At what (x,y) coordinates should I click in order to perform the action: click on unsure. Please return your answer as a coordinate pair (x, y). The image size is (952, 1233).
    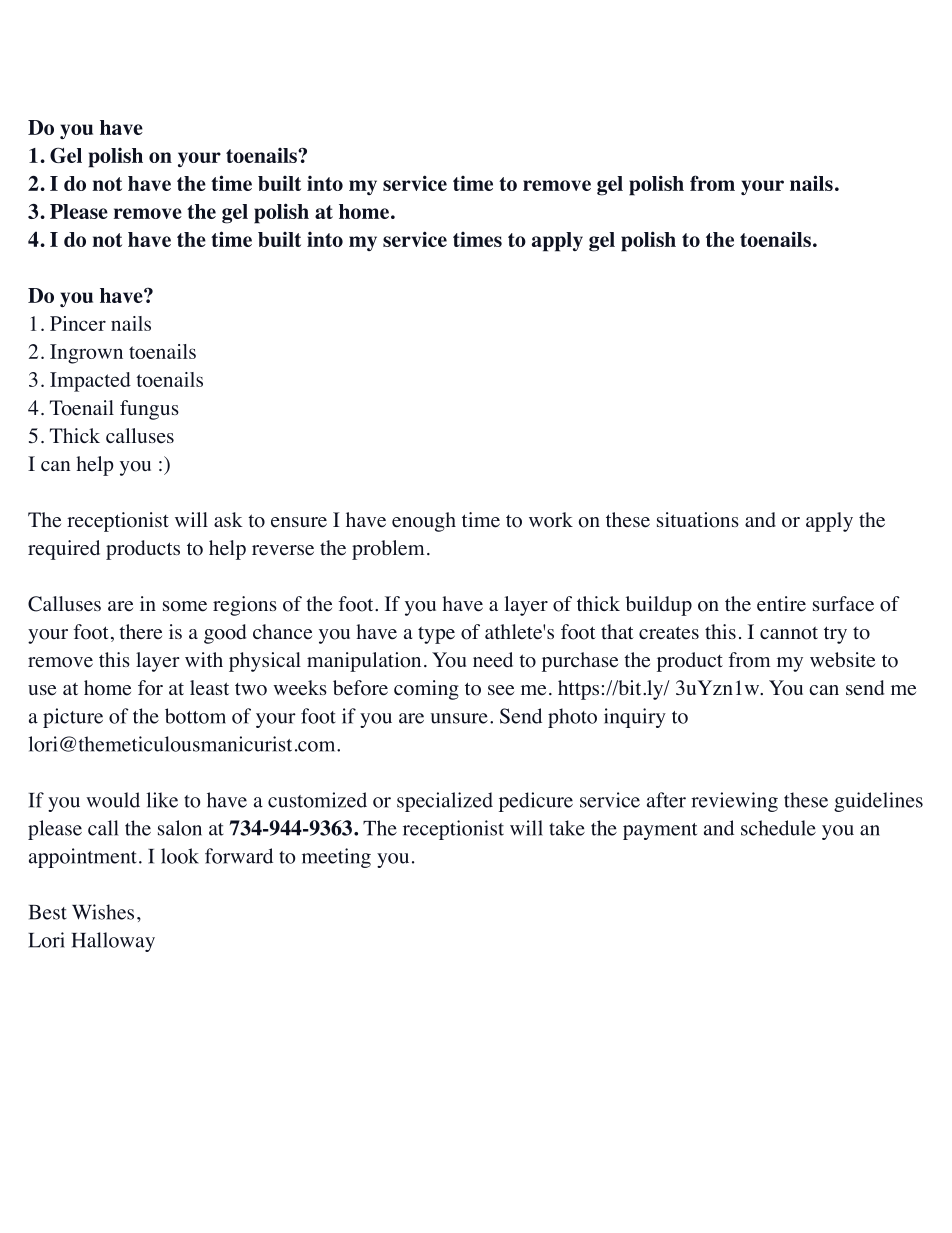
    Looking at the image, I should click on (459, 718).
